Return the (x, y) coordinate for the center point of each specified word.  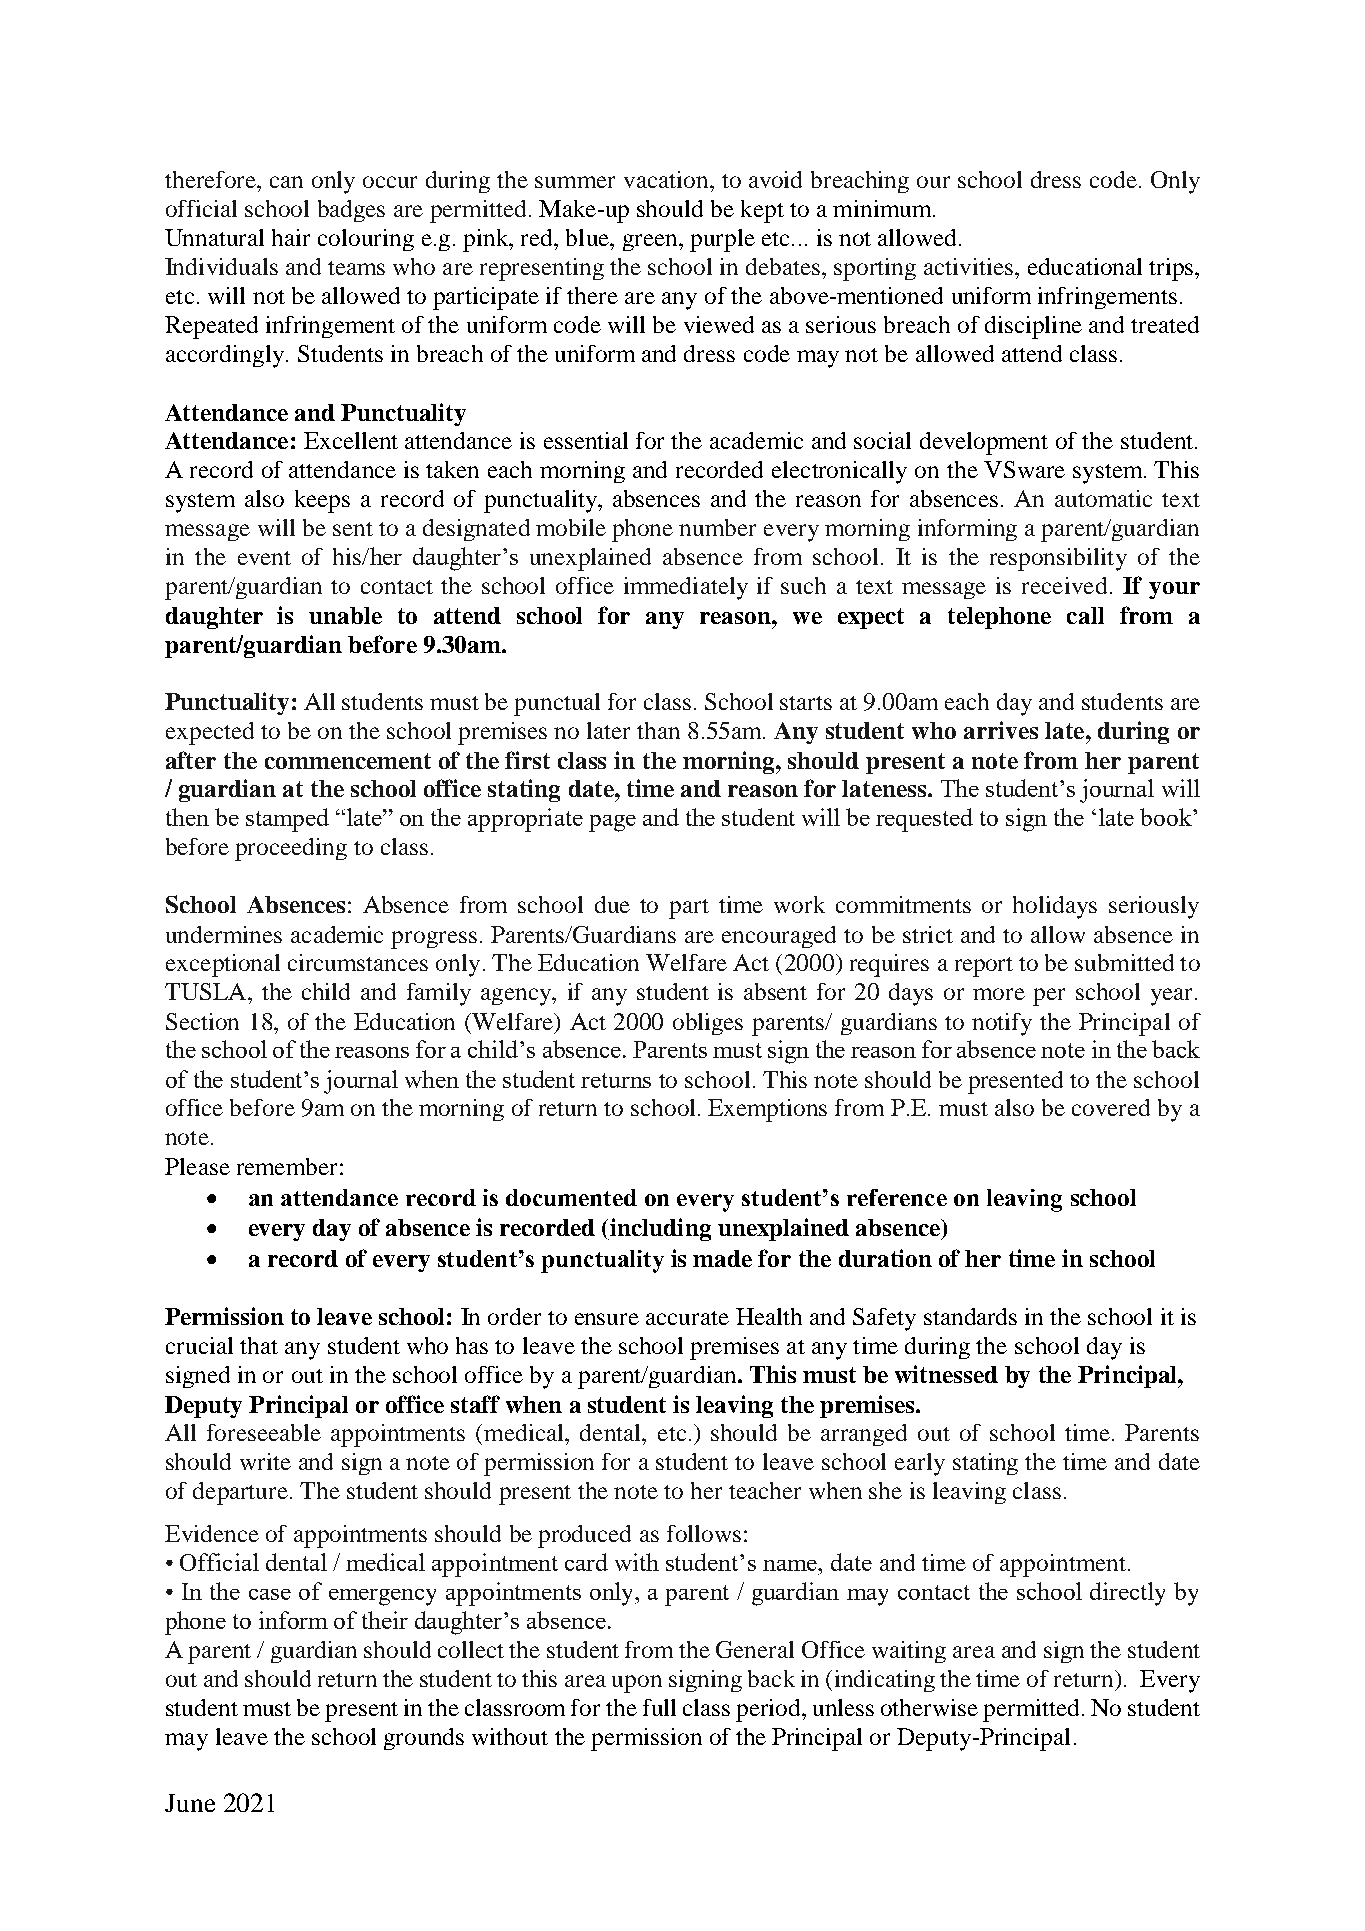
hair (291, 237)
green (651, 242)
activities (968, 266)
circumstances (358, 962)
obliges (708, 1024)
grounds (424, 1739)
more (999, 994)
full (659, 1707)
